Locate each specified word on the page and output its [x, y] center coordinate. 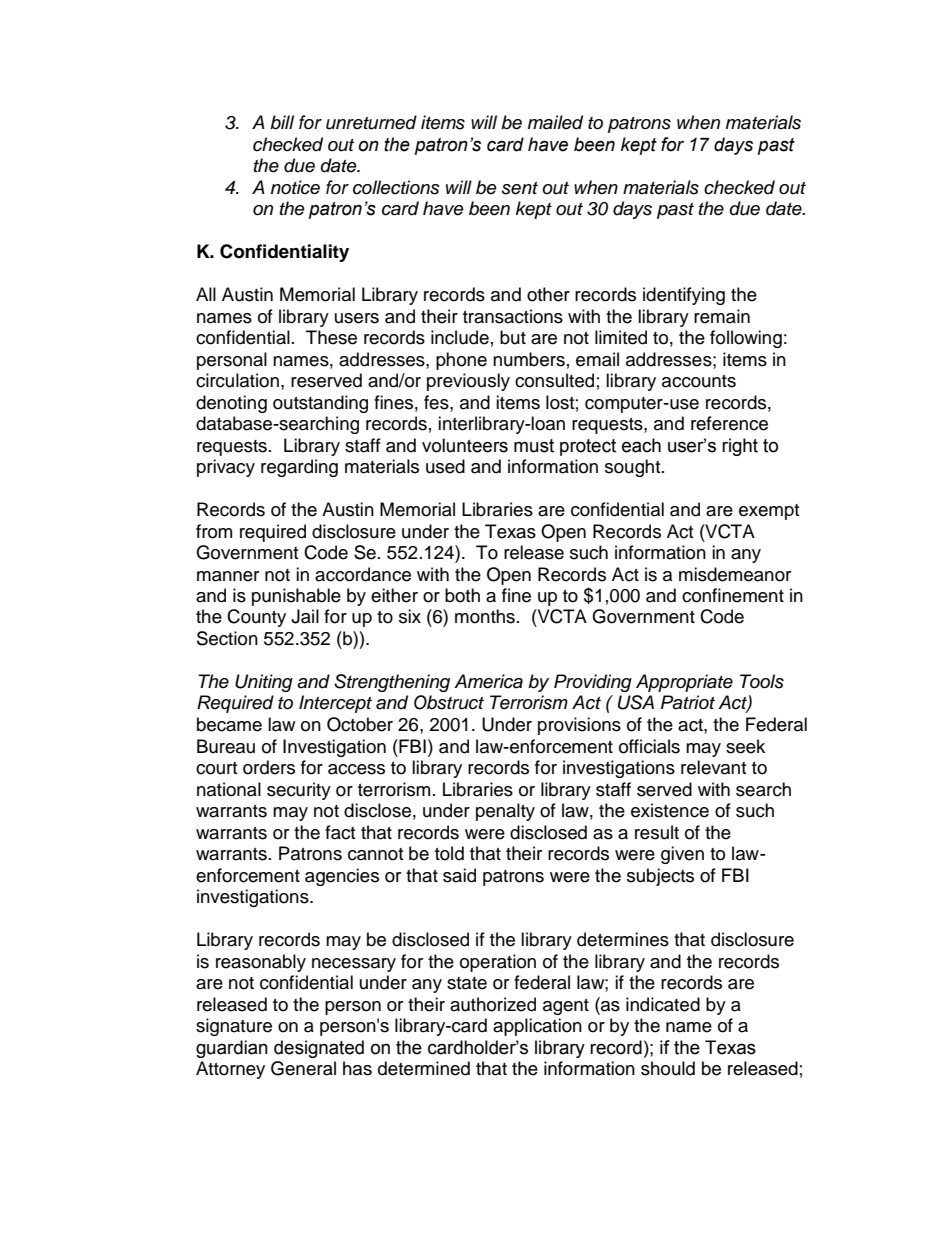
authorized [493, 1004]
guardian [232, 1049]
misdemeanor [735, 574]
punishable [296, 597]
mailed [555, 122]
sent [520, 188]
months [485, 616]
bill [282, 122]
